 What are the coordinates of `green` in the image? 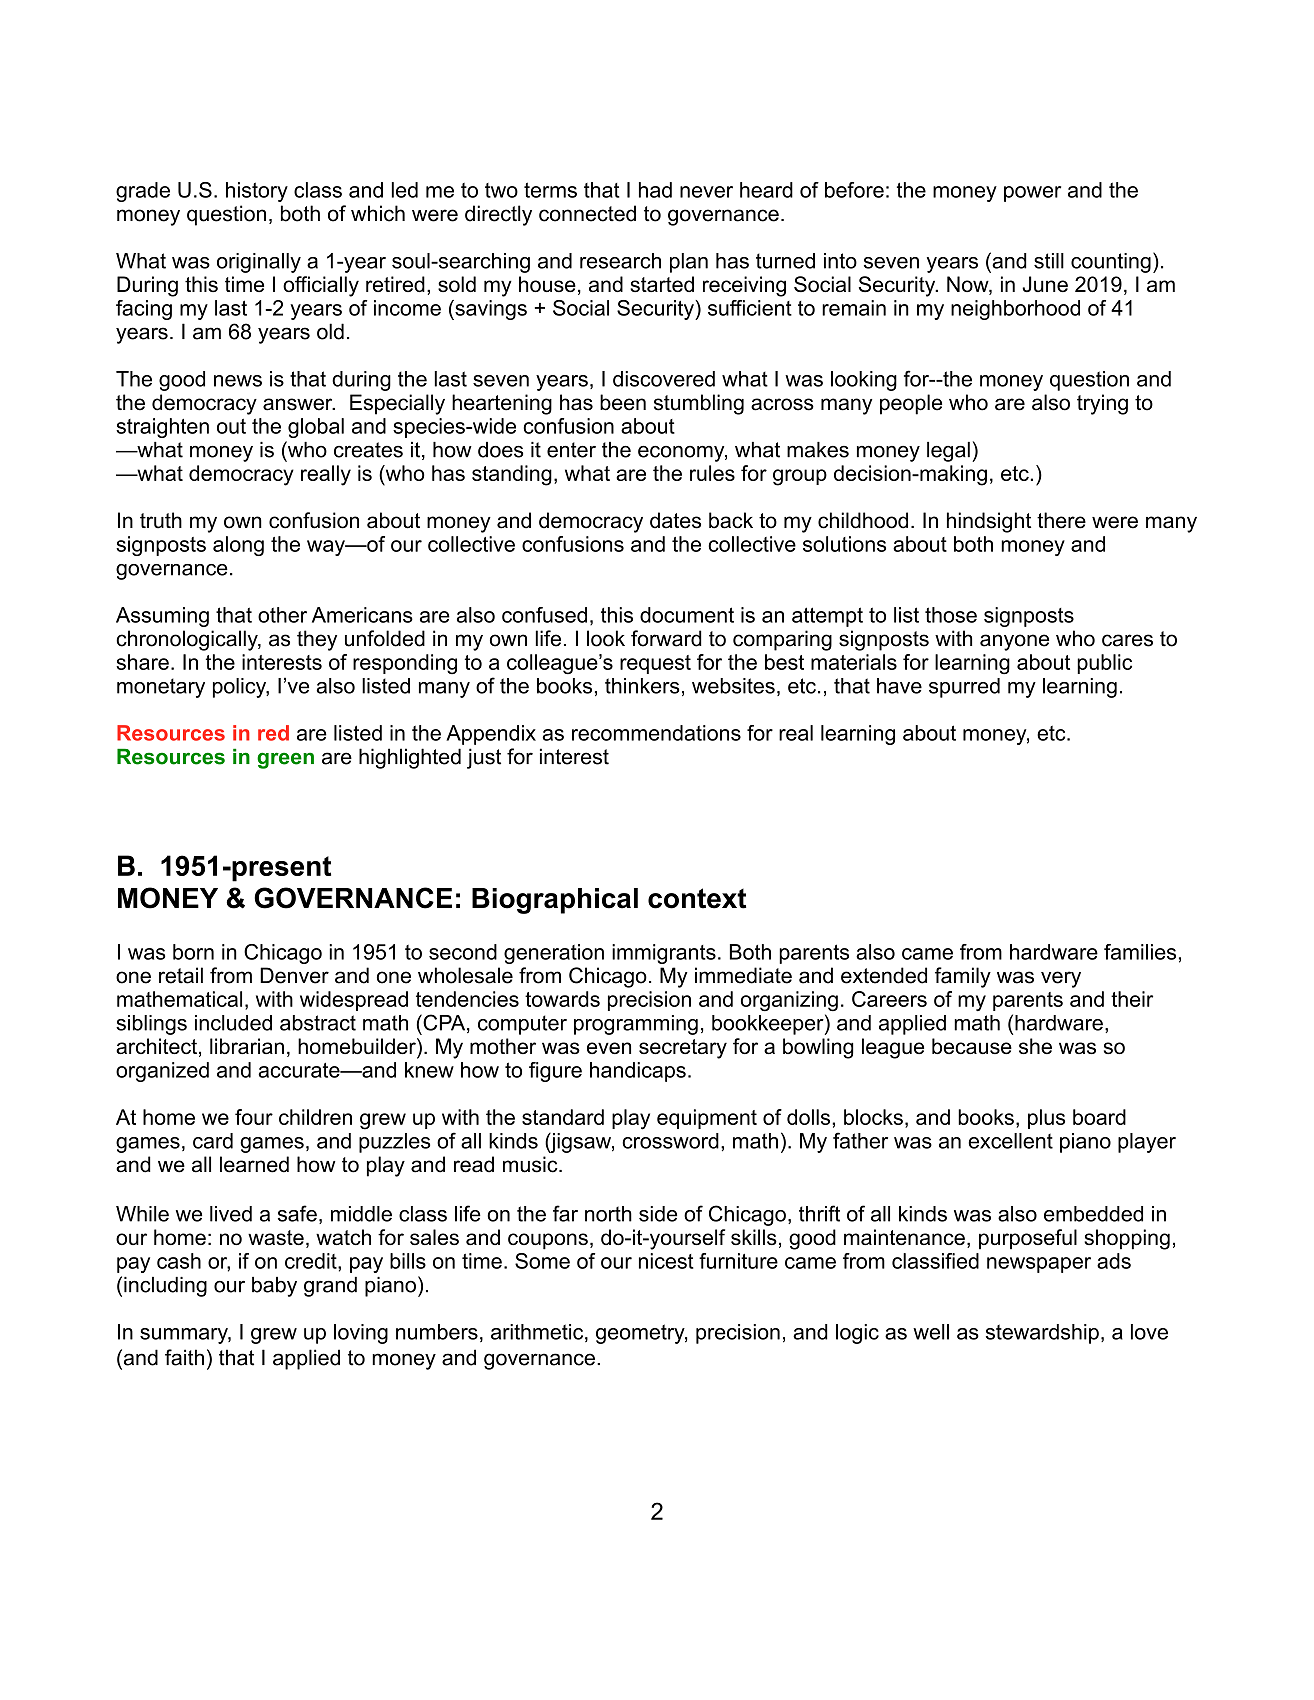 It's located at (285, 760).
